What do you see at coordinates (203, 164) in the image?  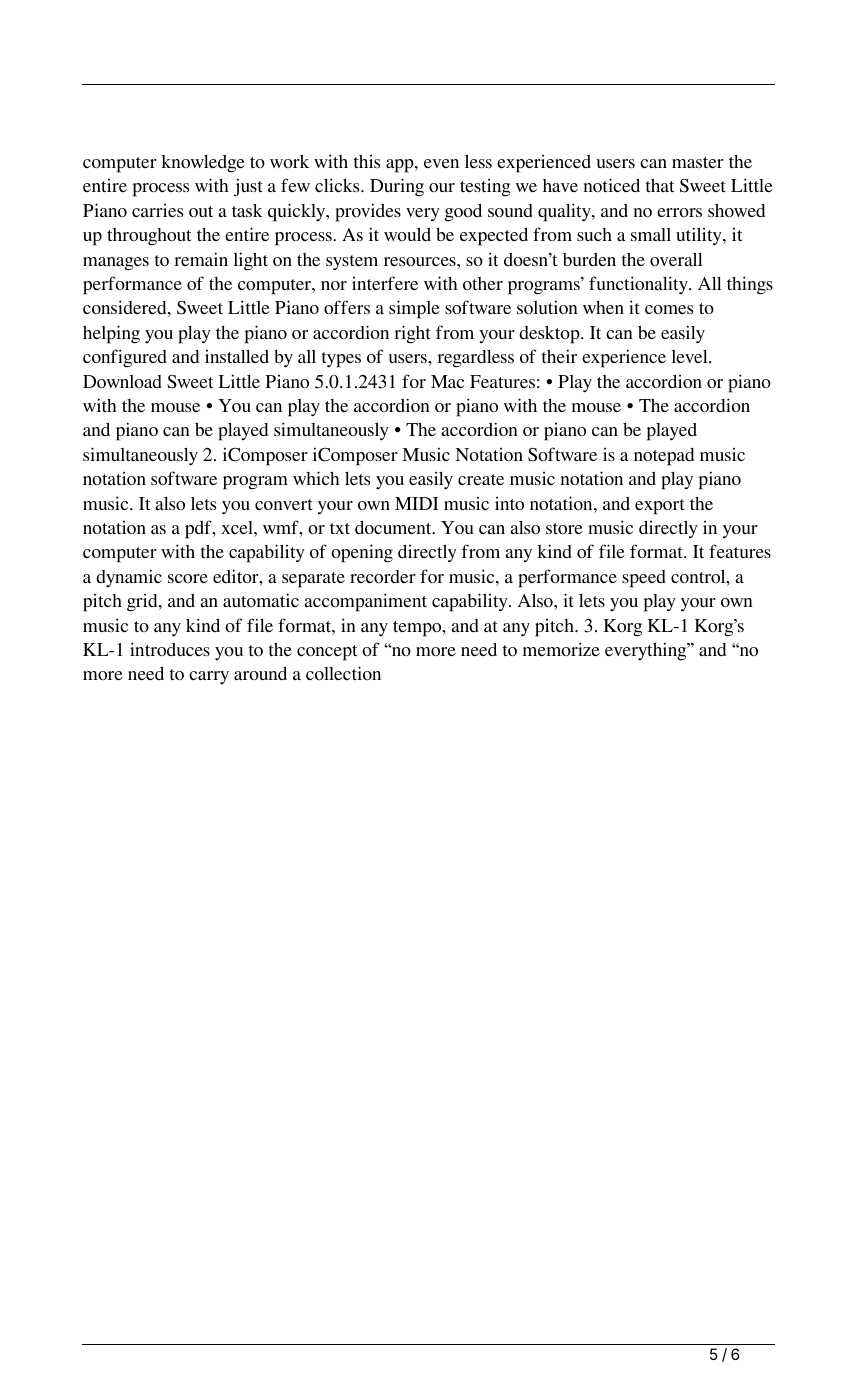 I see `knowledge` at bounding box center [203, 164].
